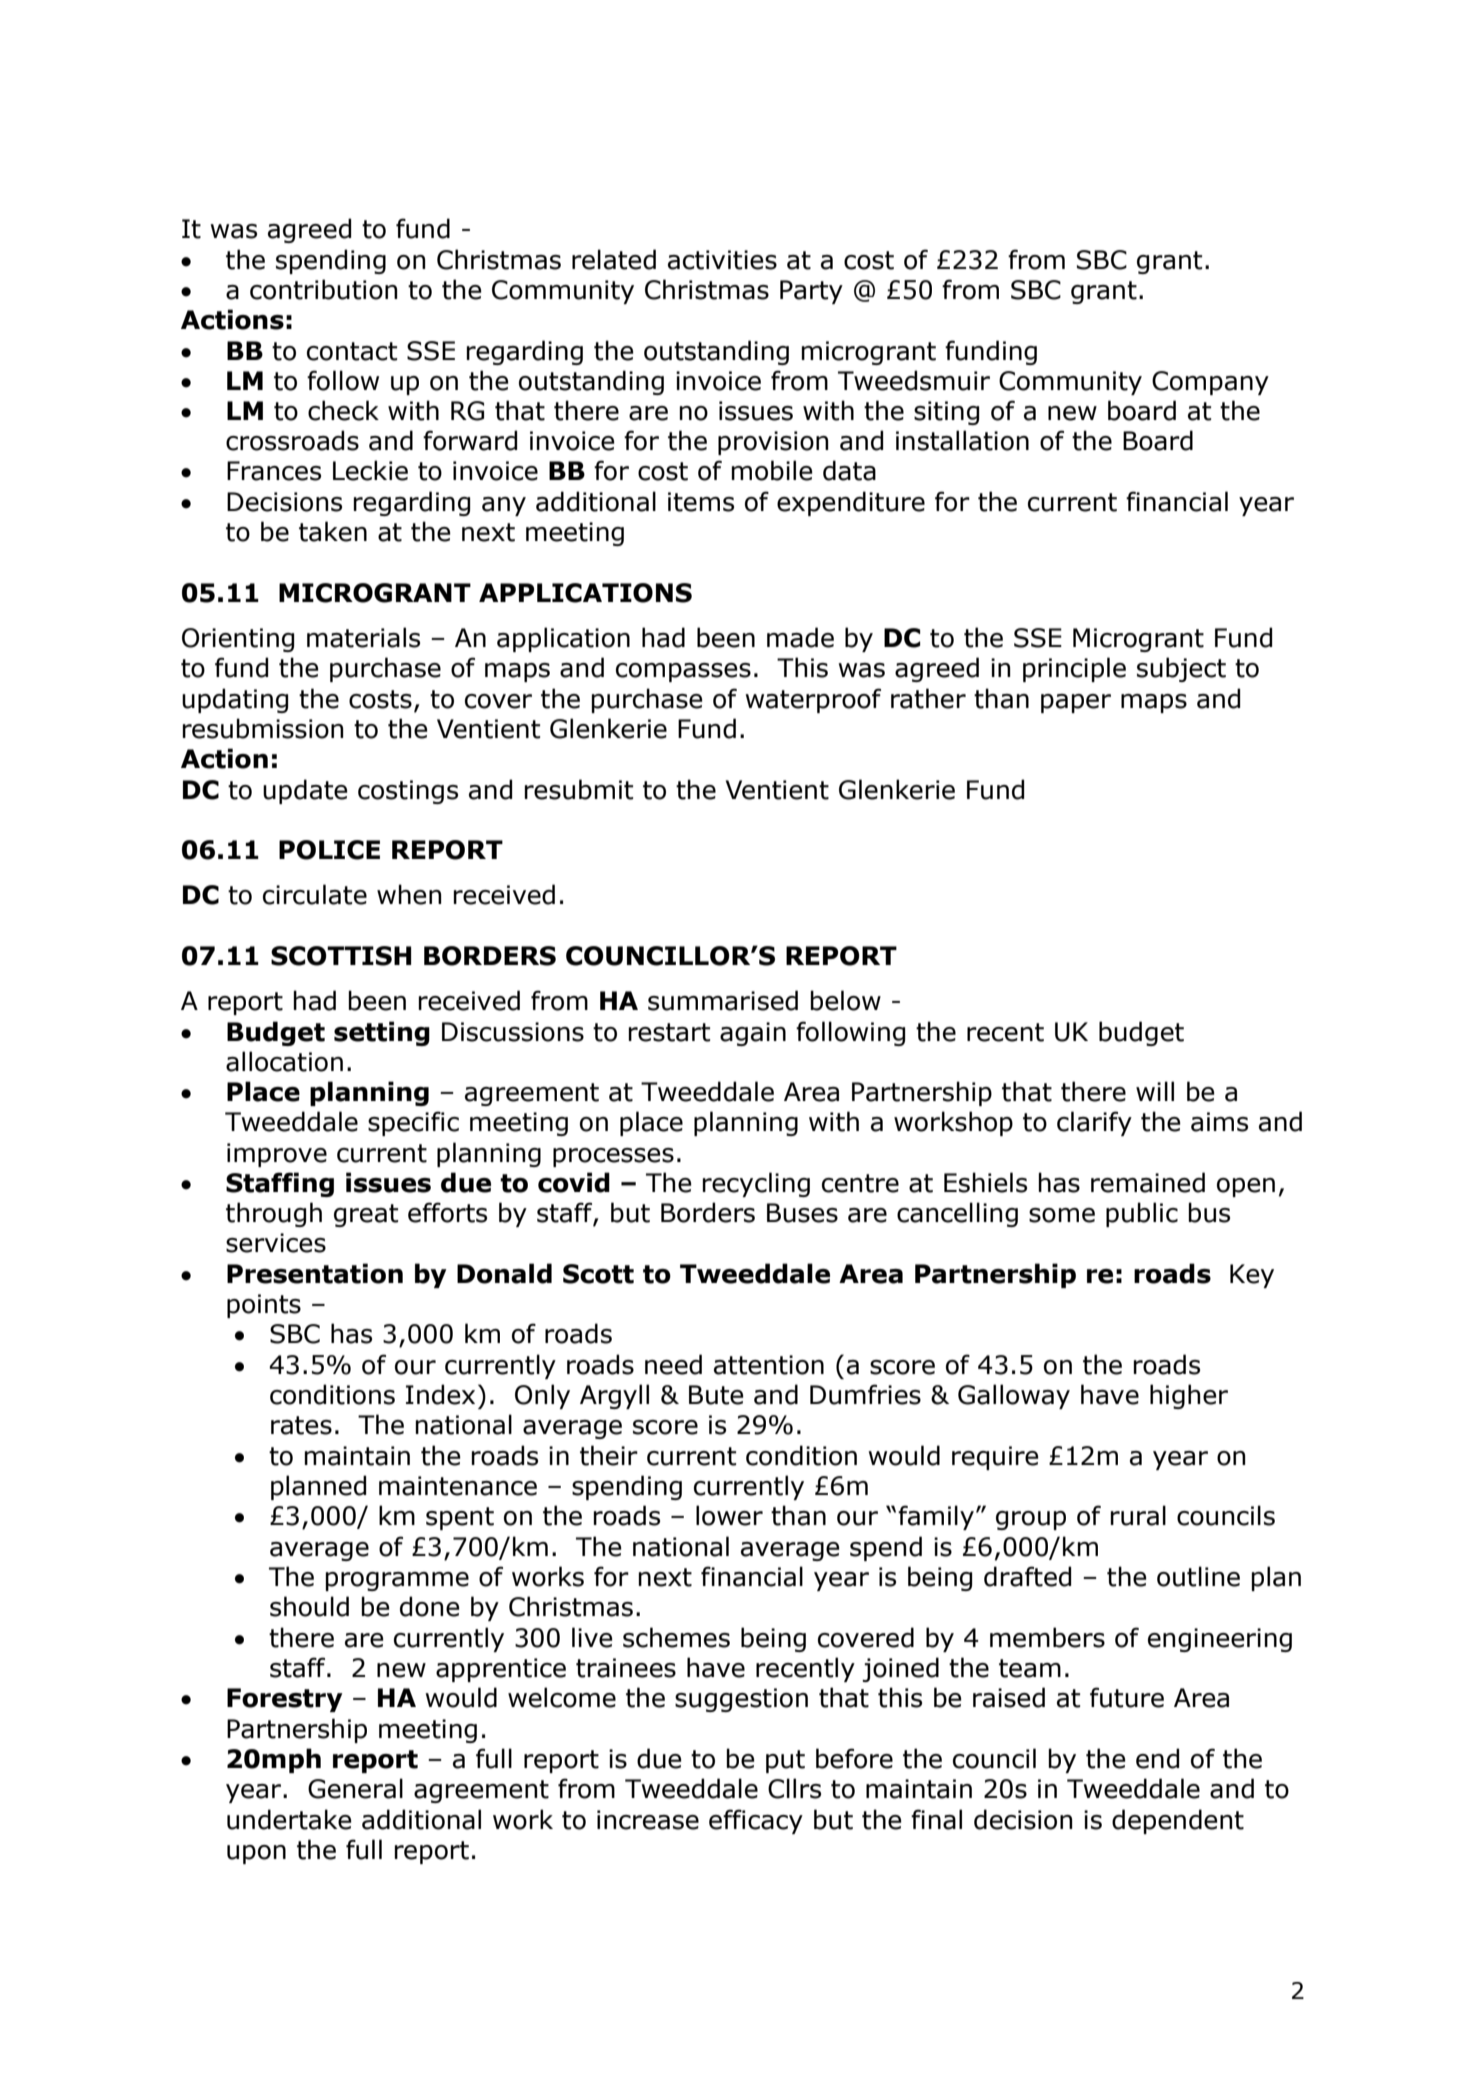 This screenshot has width=1484, height=2099. Describe the element at coordinates (324, 289) in the screenshot. I see `contribution` at that location.
